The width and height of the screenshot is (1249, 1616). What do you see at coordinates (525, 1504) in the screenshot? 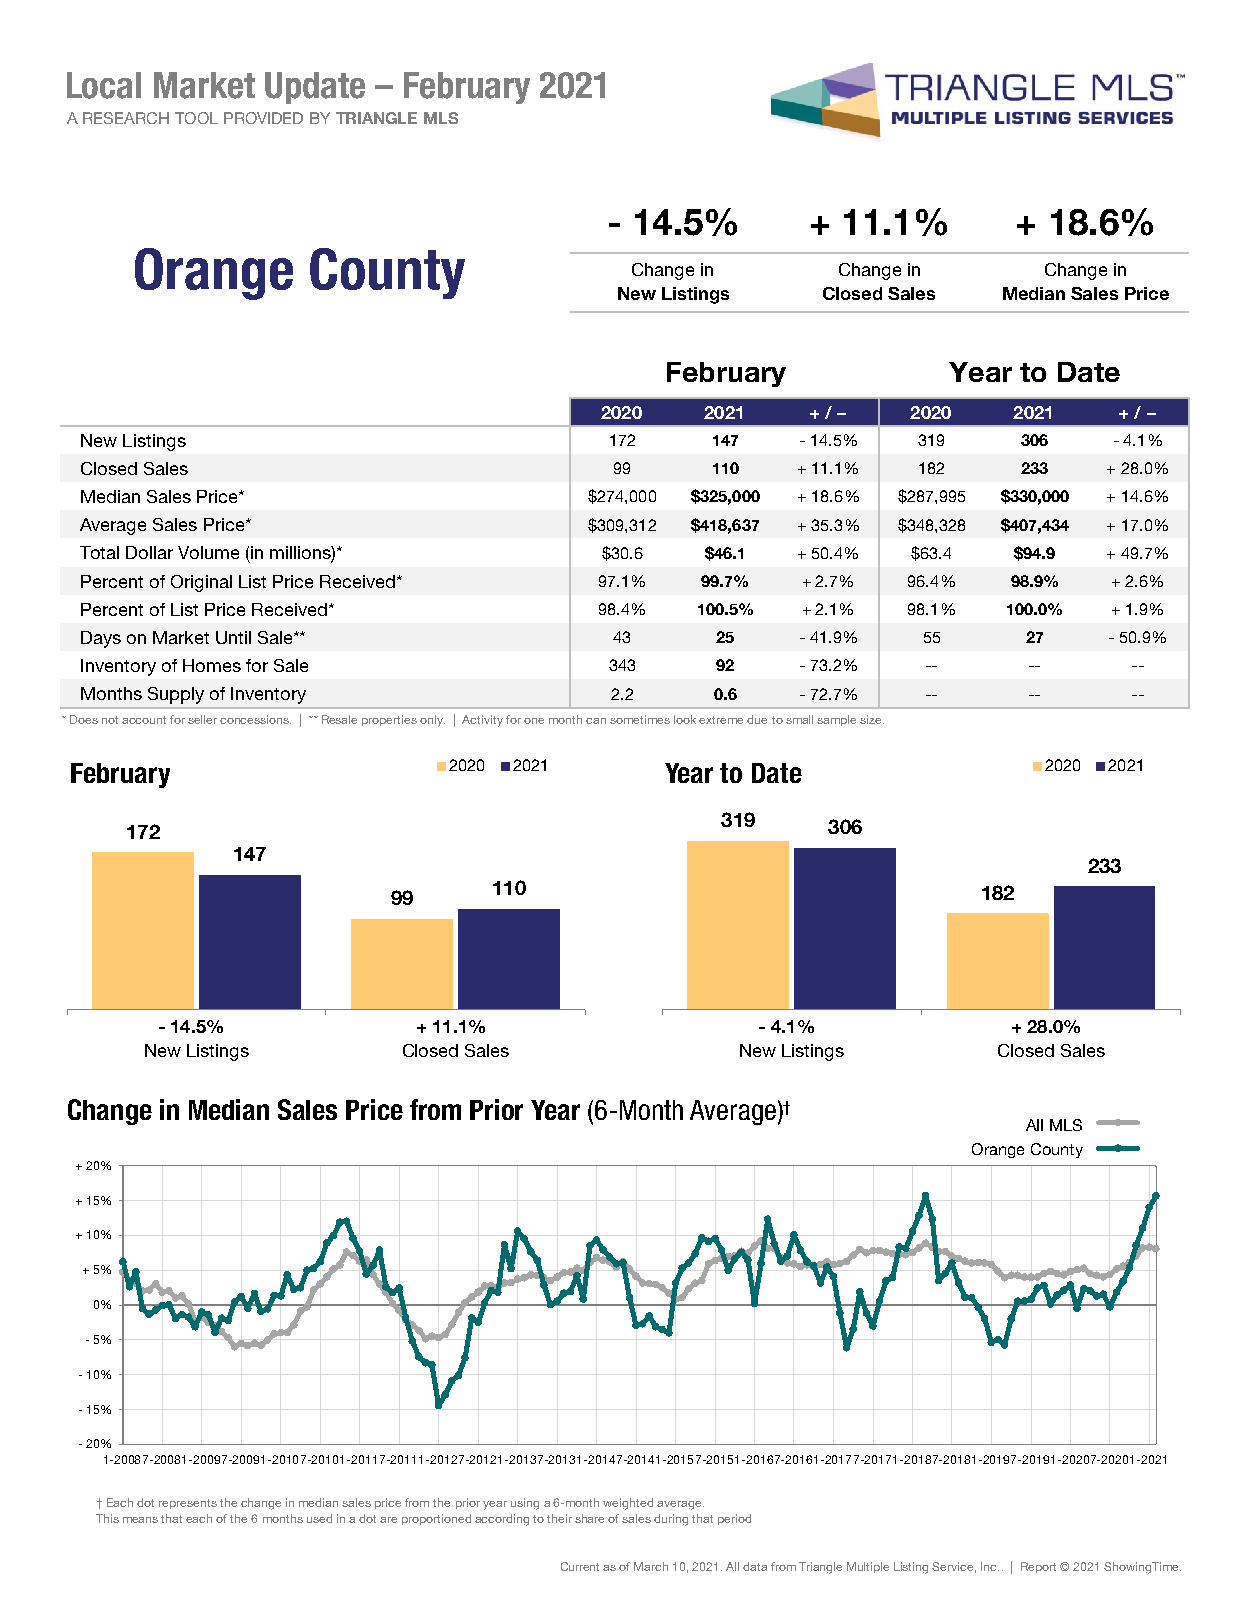
I see `using` at bounding box center [525, 1504].
